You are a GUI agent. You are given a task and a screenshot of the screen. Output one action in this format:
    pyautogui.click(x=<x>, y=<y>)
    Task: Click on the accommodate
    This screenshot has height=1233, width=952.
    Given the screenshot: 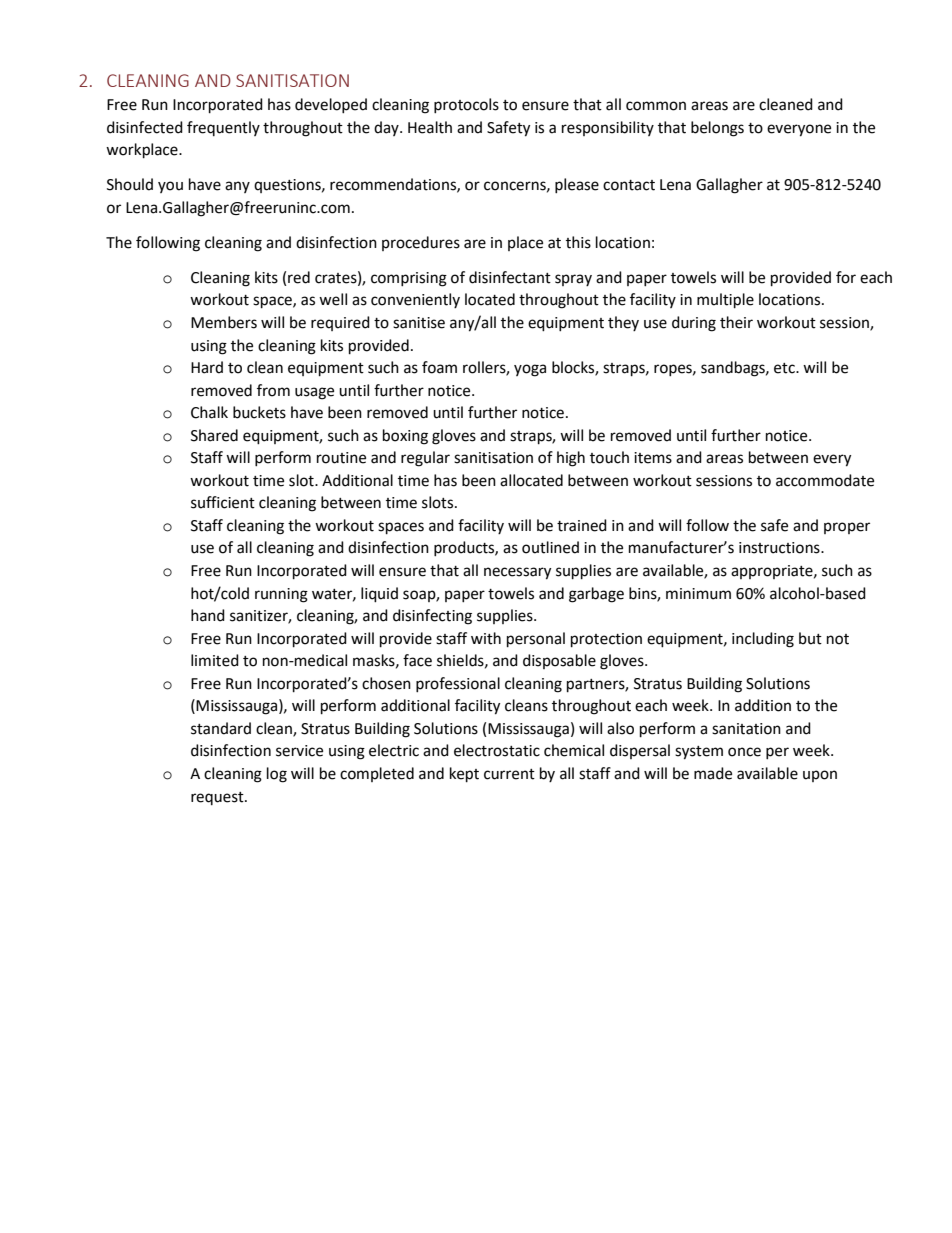 What is the action you would take?
    pyautogui.click(x=825, y=480)
